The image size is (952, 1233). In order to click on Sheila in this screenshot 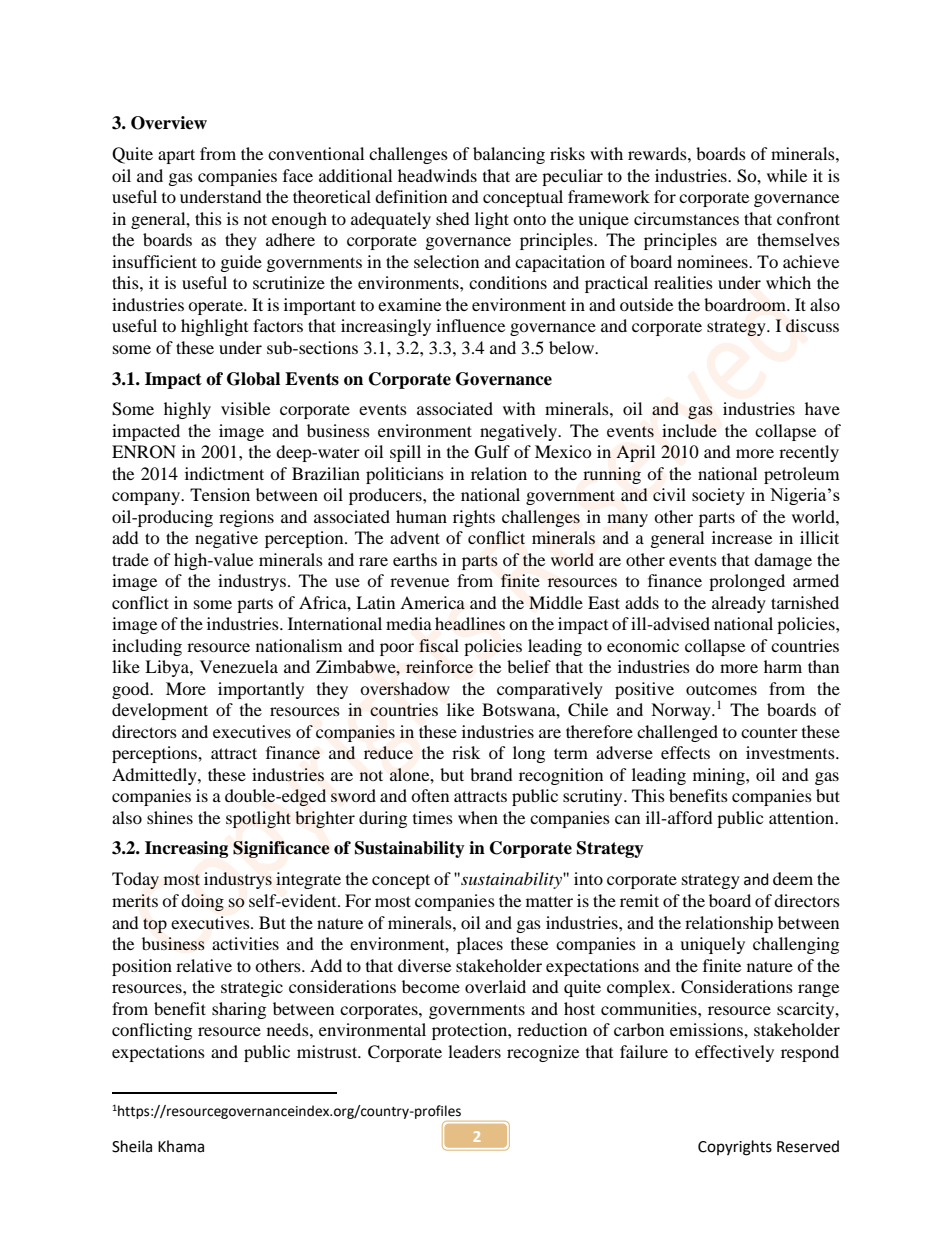, I will do `click(132, 1146)`.
